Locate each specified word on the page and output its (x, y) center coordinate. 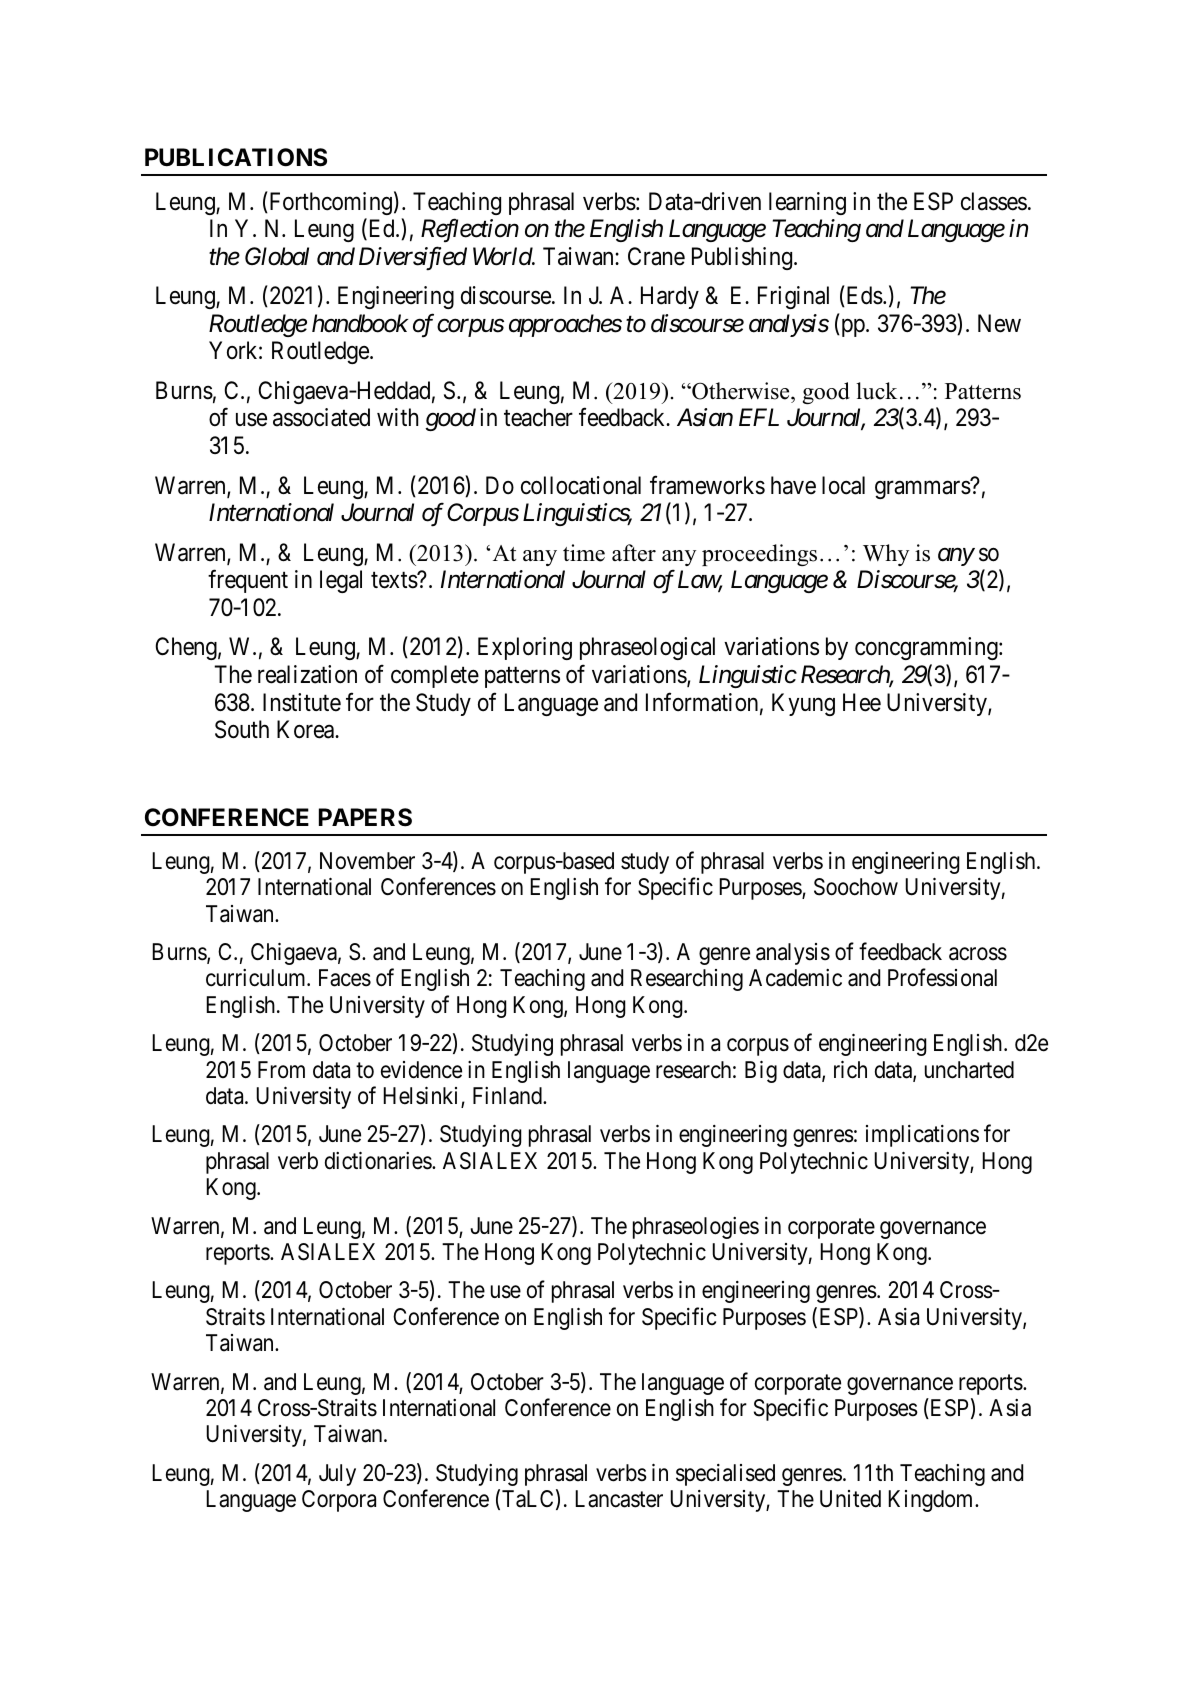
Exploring (525, 648)
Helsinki (422, 1097)
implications (922, 1136)
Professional (942, 978)
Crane (656, 256)
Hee (862, 702)
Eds (863, 296)
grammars (923, 490)
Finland (508, 1096)
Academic (795, 978)
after (634, 553)
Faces (345, 978)
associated (321, 417)
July (337, 1475)
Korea (307, 729)
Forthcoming (329, 203)
